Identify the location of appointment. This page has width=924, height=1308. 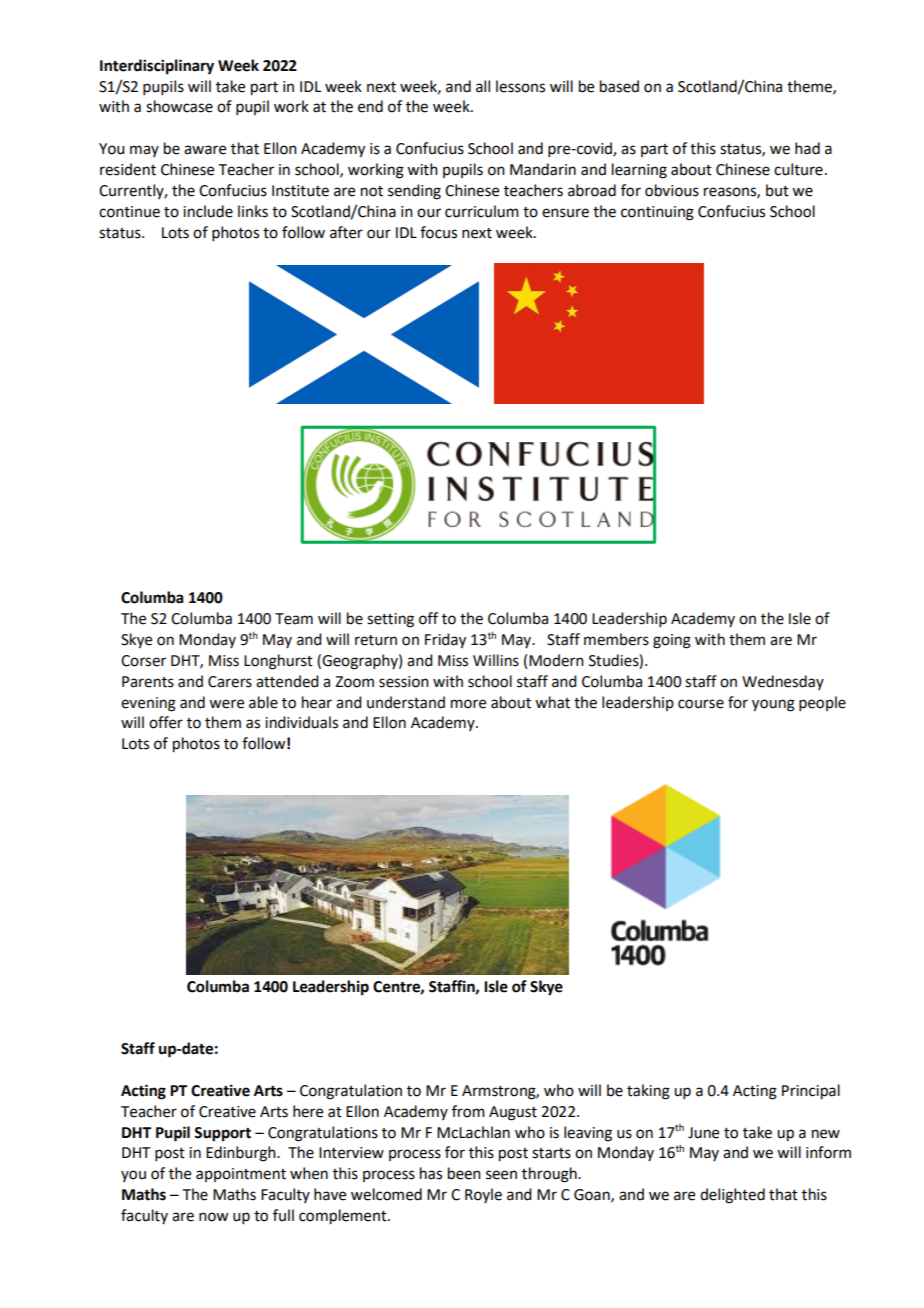
(241, 1175).
